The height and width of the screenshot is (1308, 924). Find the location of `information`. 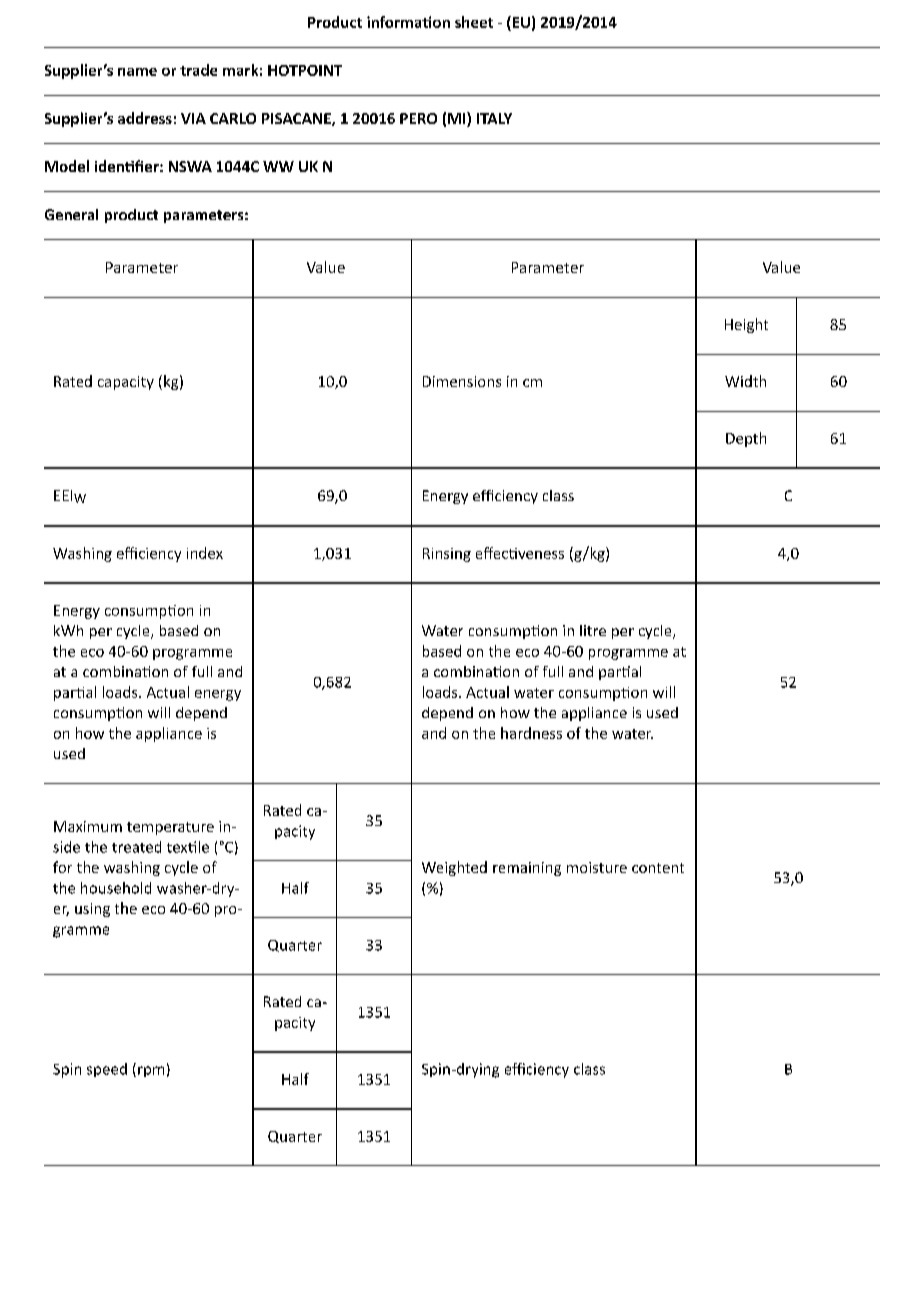

information is located at coordinates (408, 22).
